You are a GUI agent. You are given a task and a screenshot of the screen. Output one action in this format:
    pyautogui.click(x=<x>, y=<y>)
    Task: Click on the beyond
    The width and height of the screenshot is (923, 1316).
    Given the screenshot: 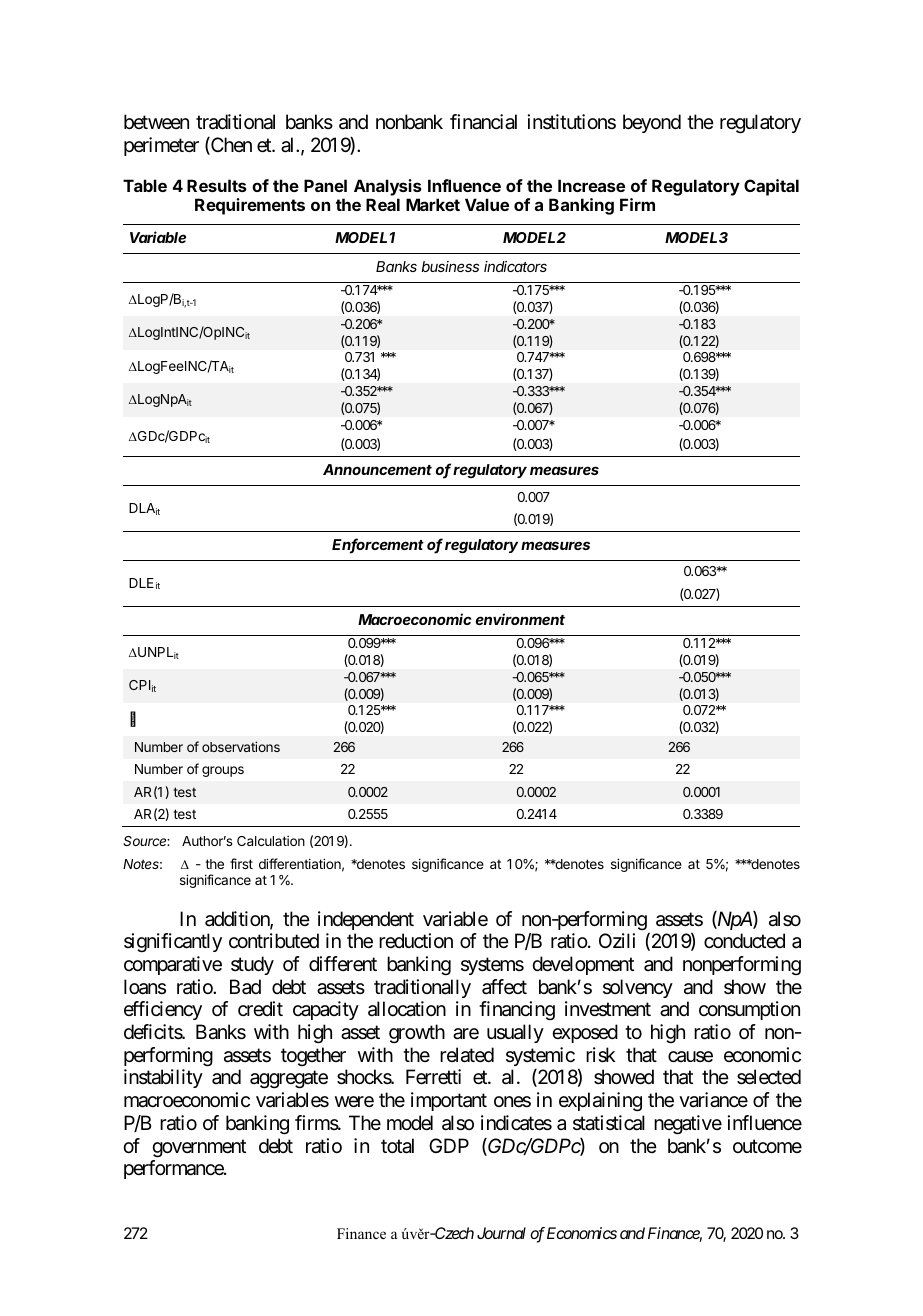 What is the action you would take?
    pyautogui.click(x=652, y=123)
